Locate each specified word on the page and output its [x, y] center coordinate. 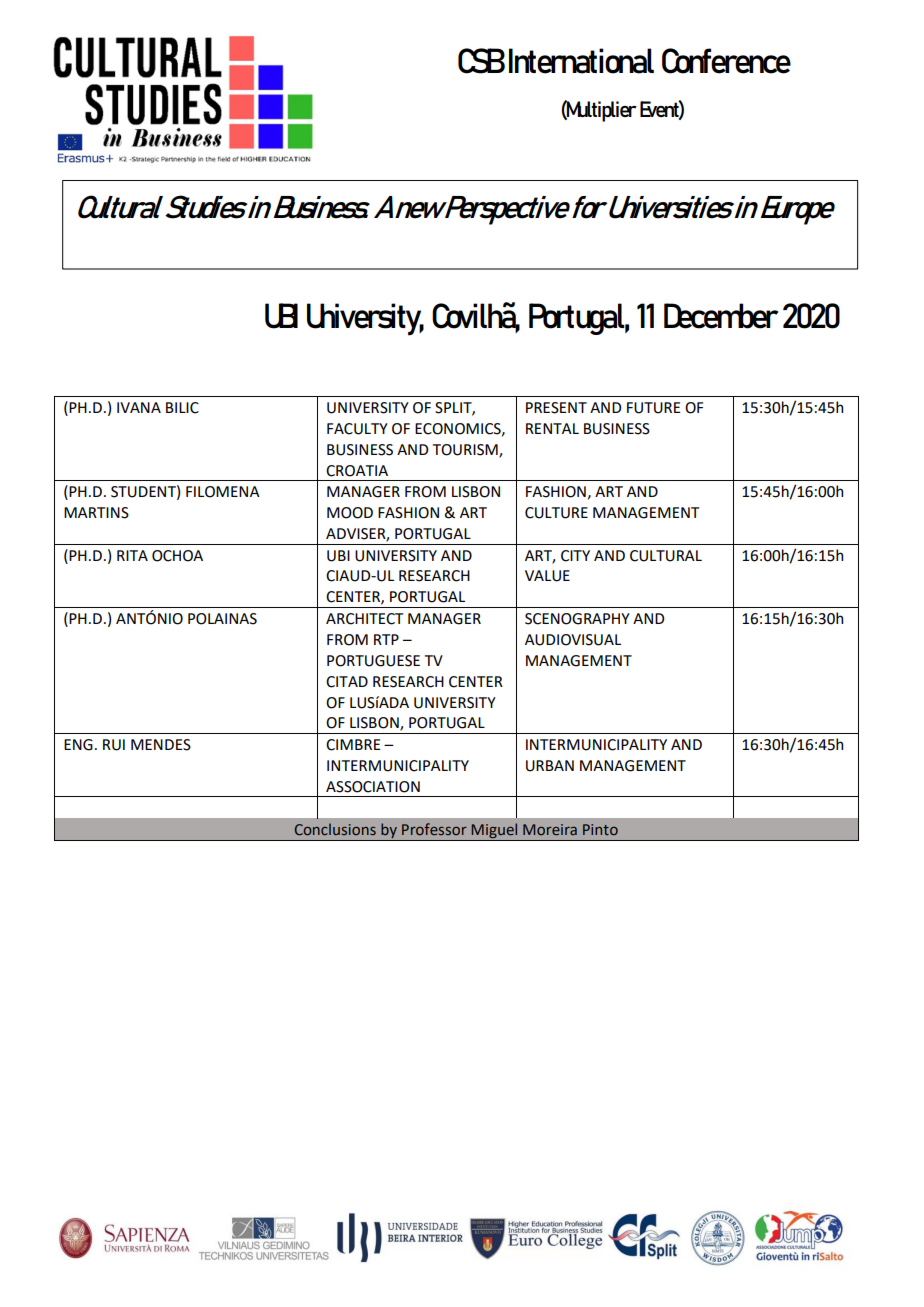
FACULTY [357, 429]
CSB [481, 61]
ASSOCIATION [373, 787]
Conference [726, 61]
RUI [114, 745]
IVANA [139, 407]
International [581, 61]
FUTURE [653, 408]
